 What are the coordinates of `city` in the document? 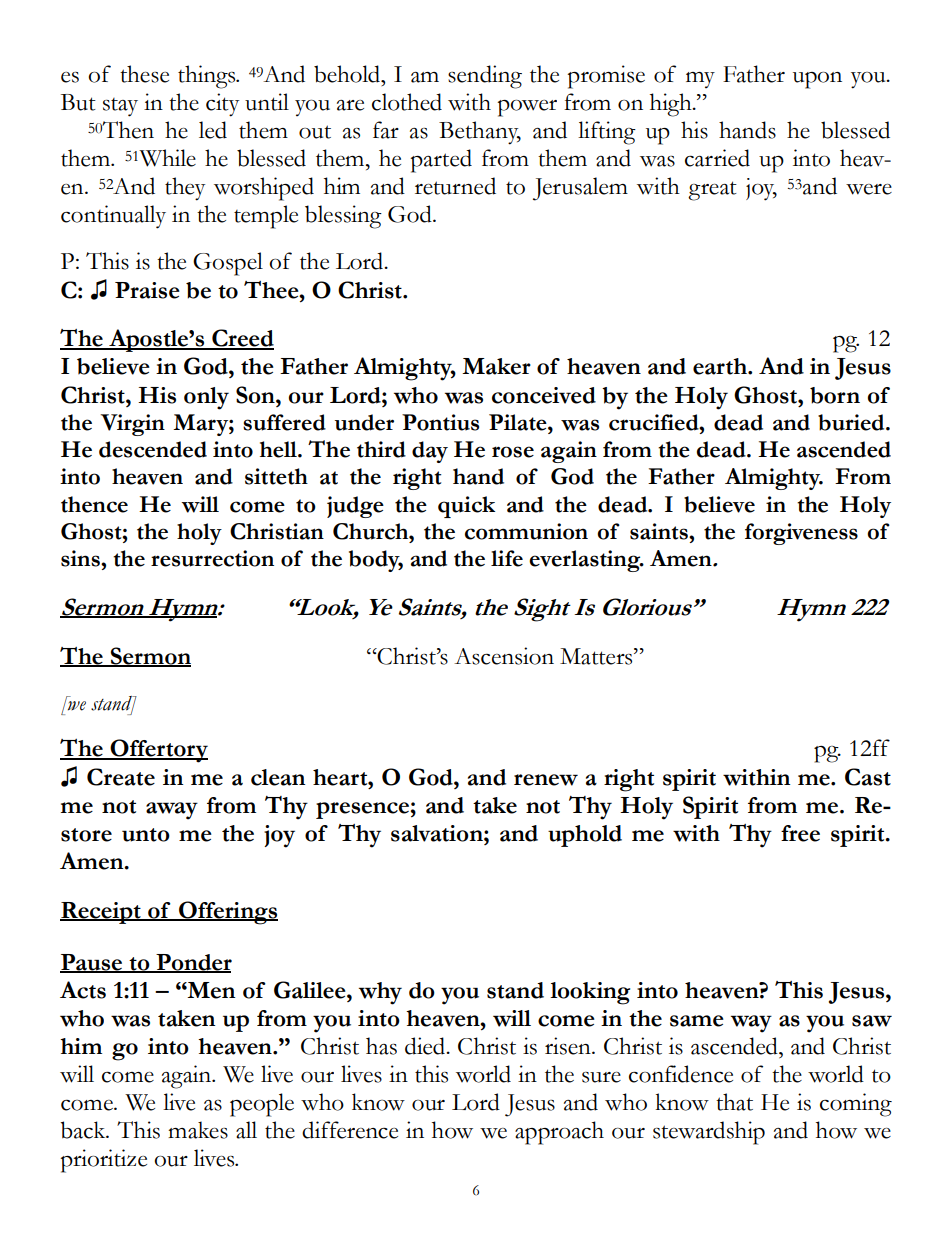 It's located at (222, 105).
